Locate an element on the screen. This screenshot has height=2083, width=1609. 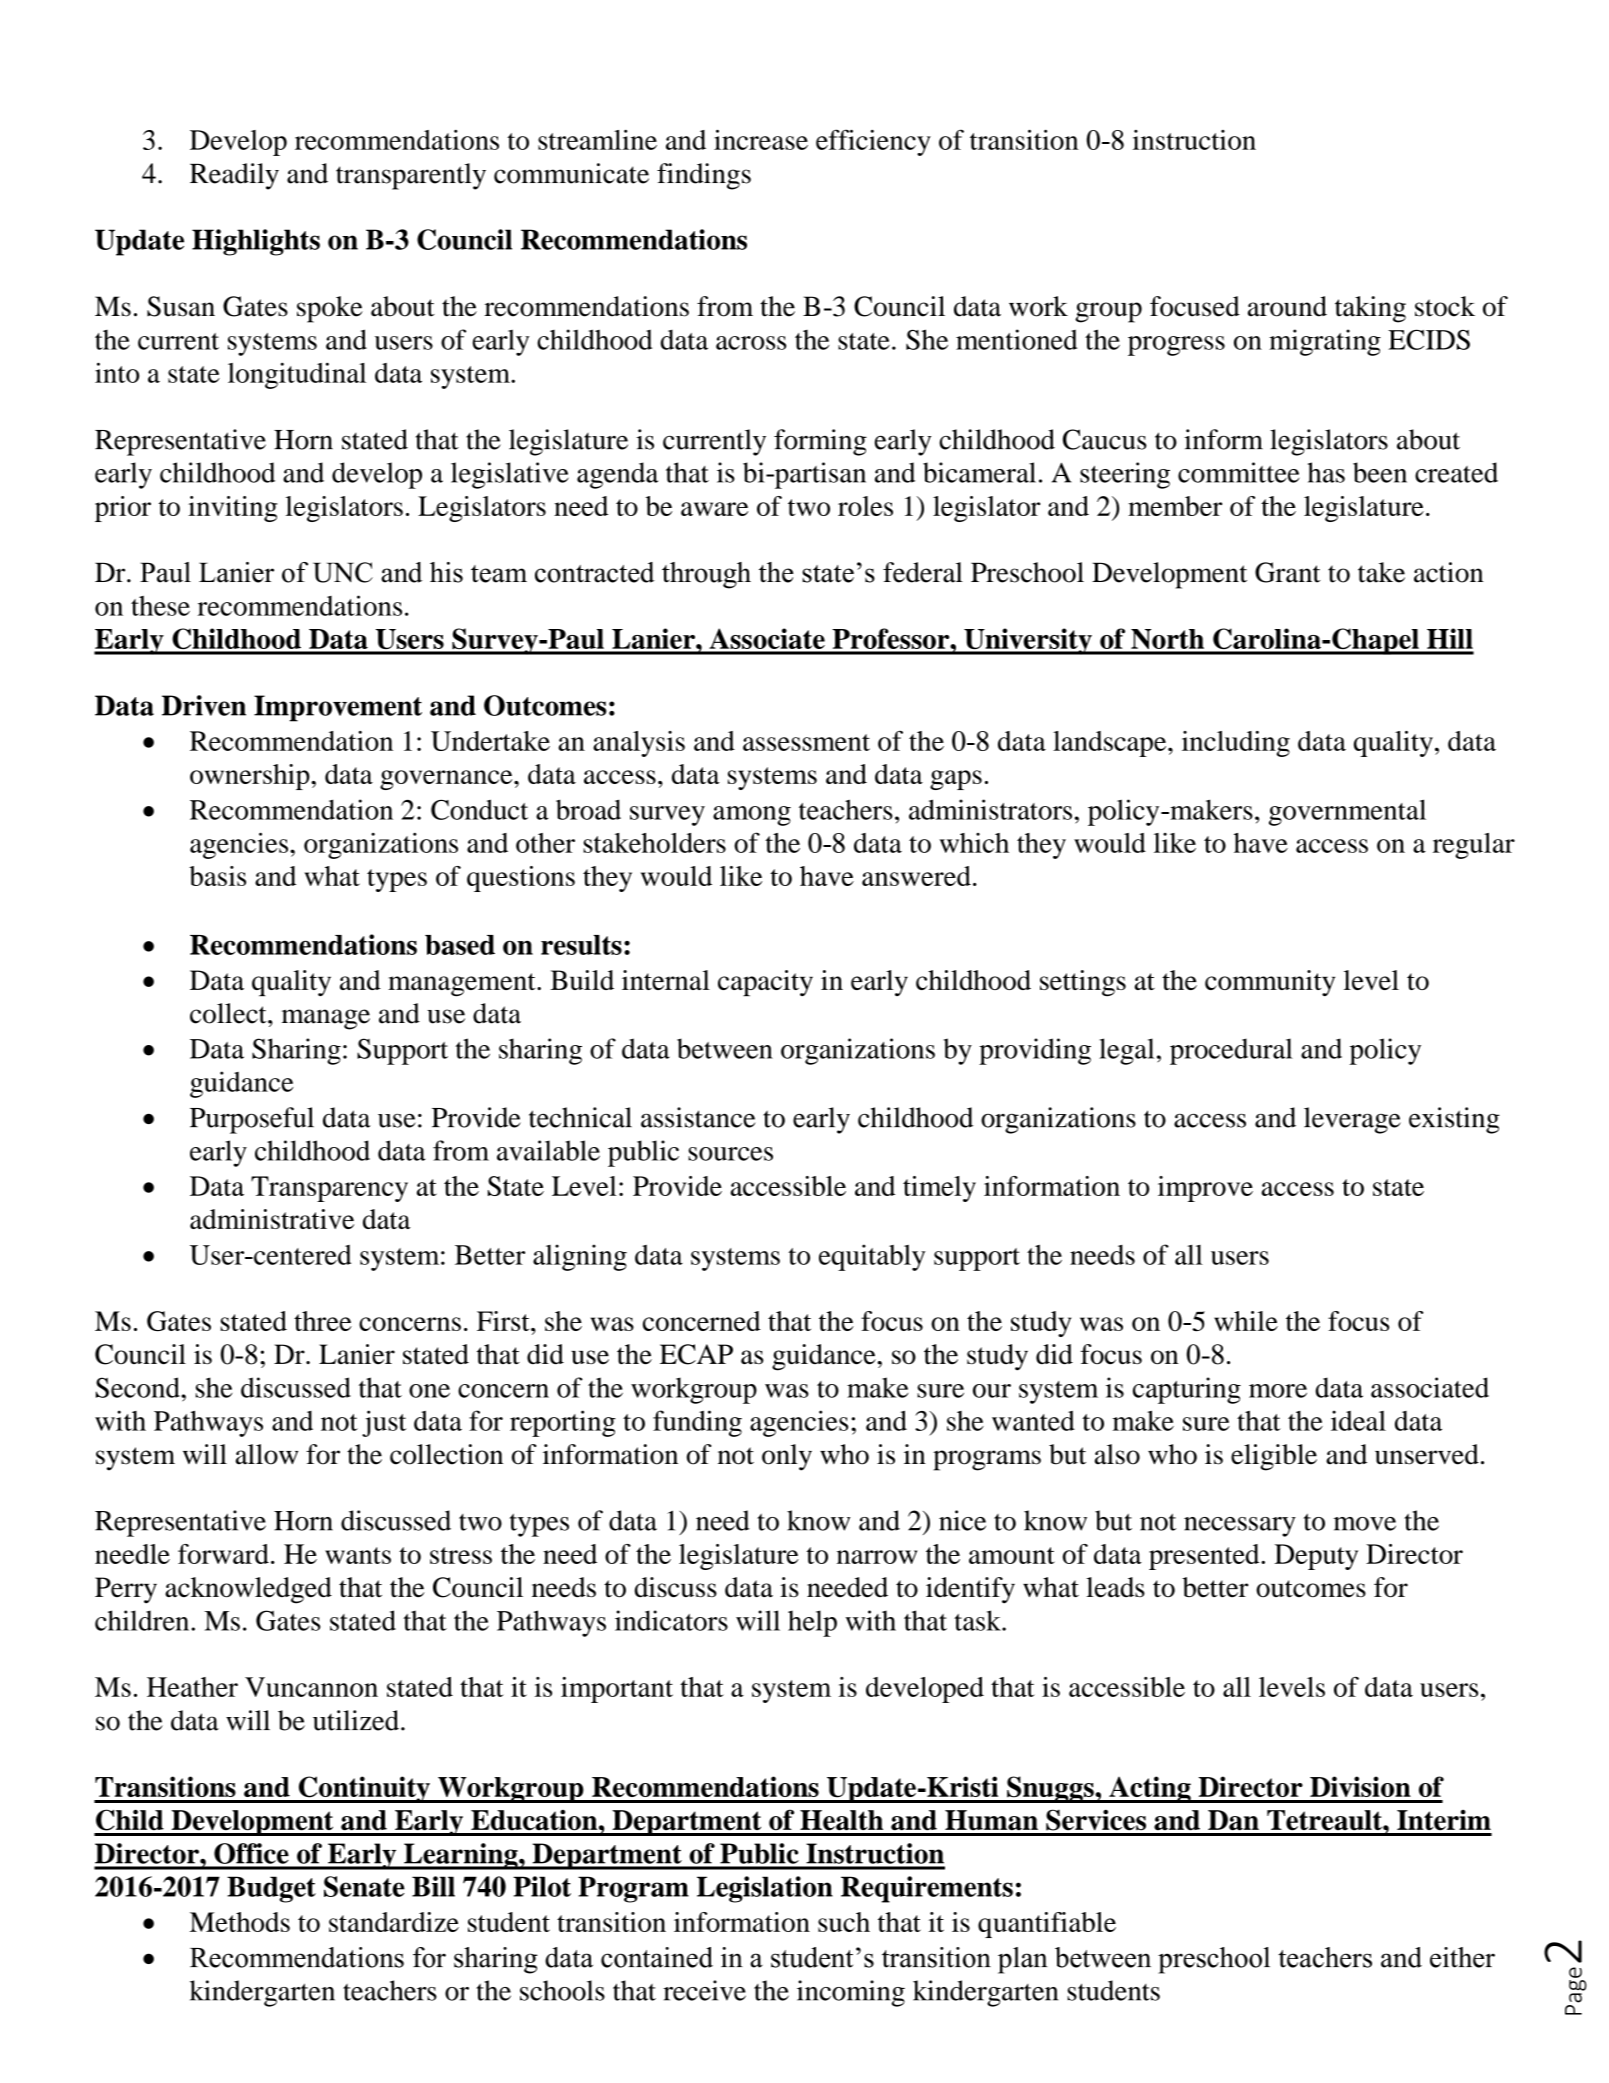
either is located at coordinates (1462, 1957).
